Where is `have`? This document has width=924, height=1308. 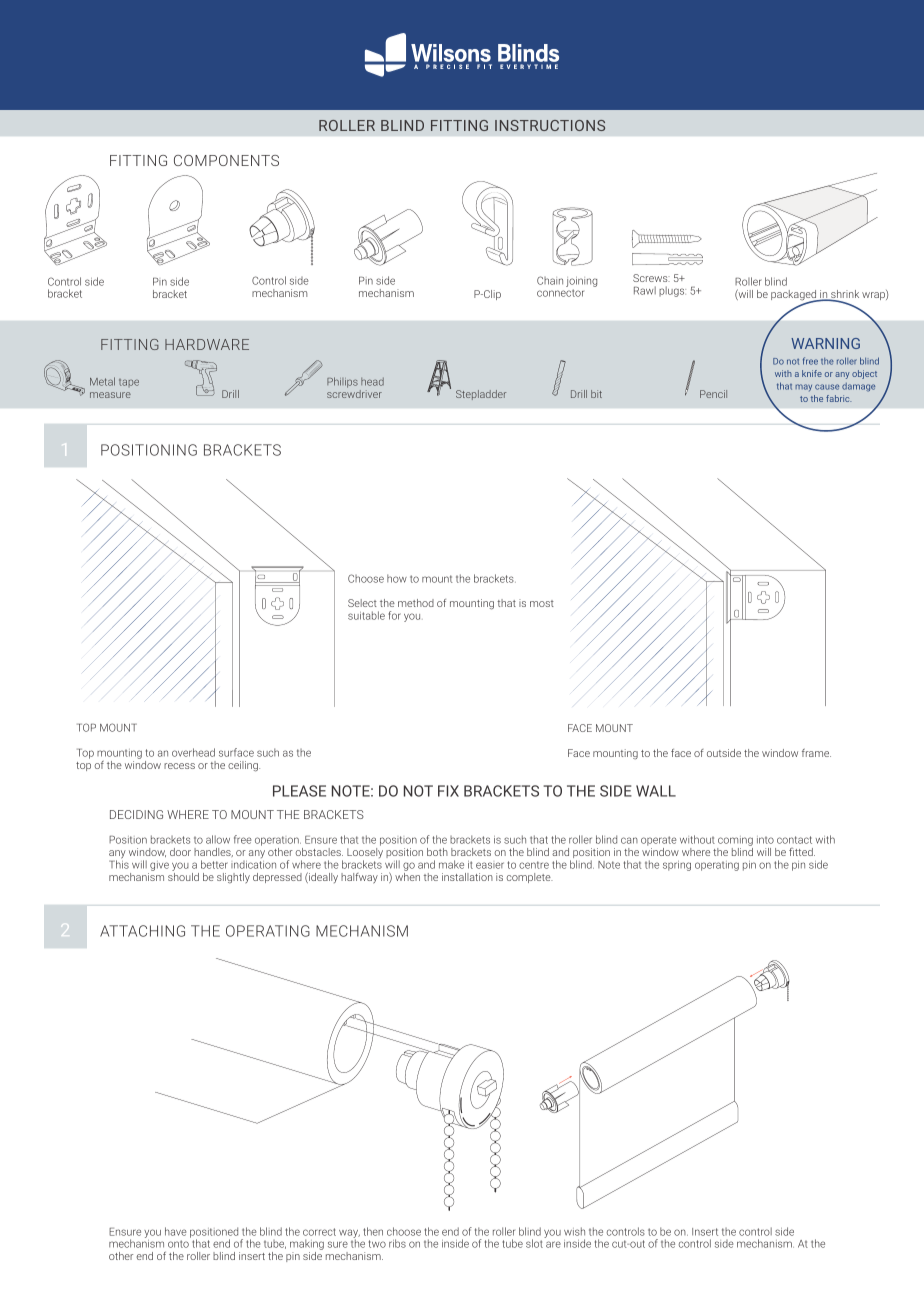
have is located at coordinates (175, 1231).
